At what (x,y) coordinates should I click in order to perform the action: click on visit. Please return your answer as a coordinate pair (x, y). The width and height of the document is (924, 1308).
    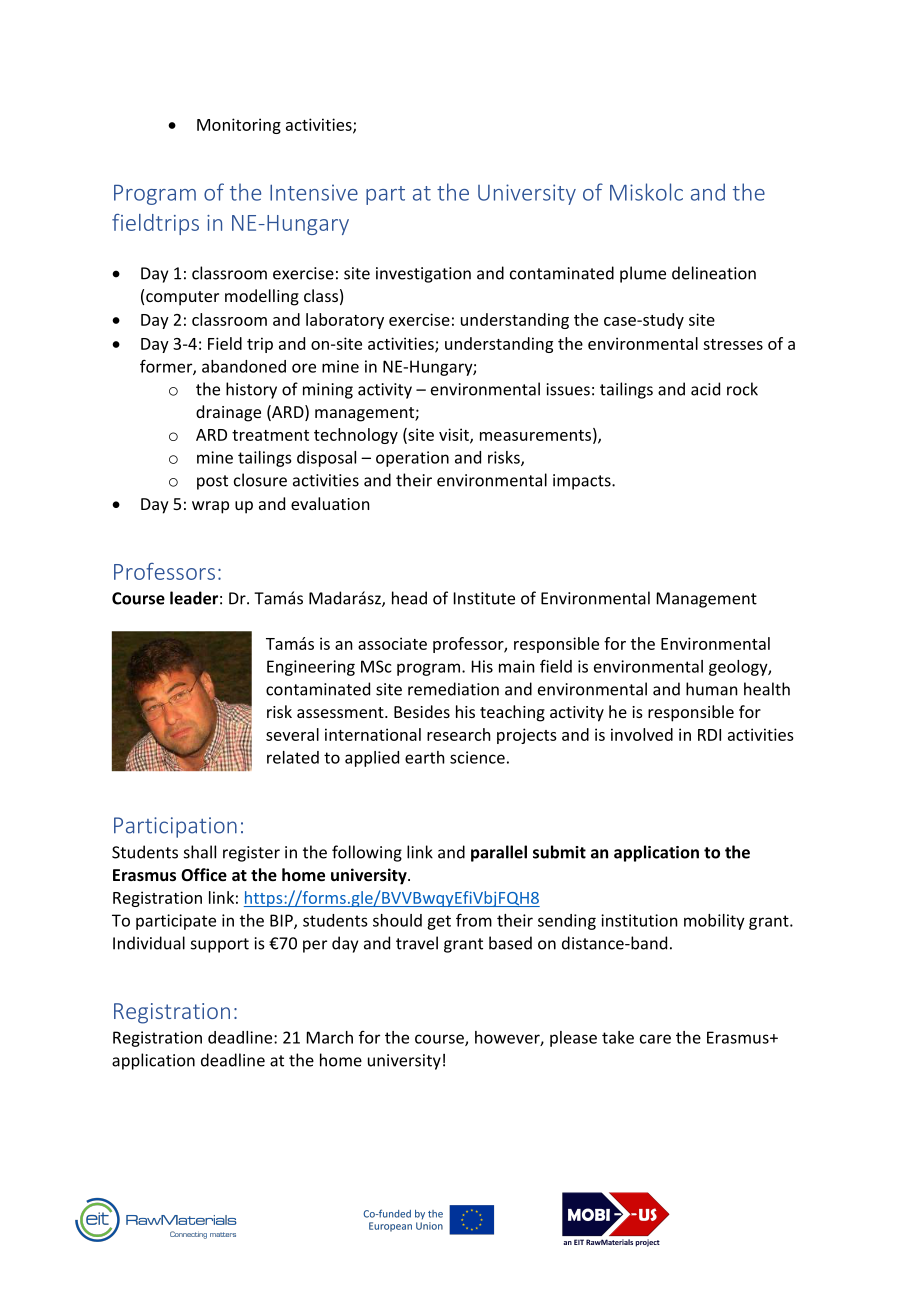
    Looking at the image, I should click on (455, 435).
